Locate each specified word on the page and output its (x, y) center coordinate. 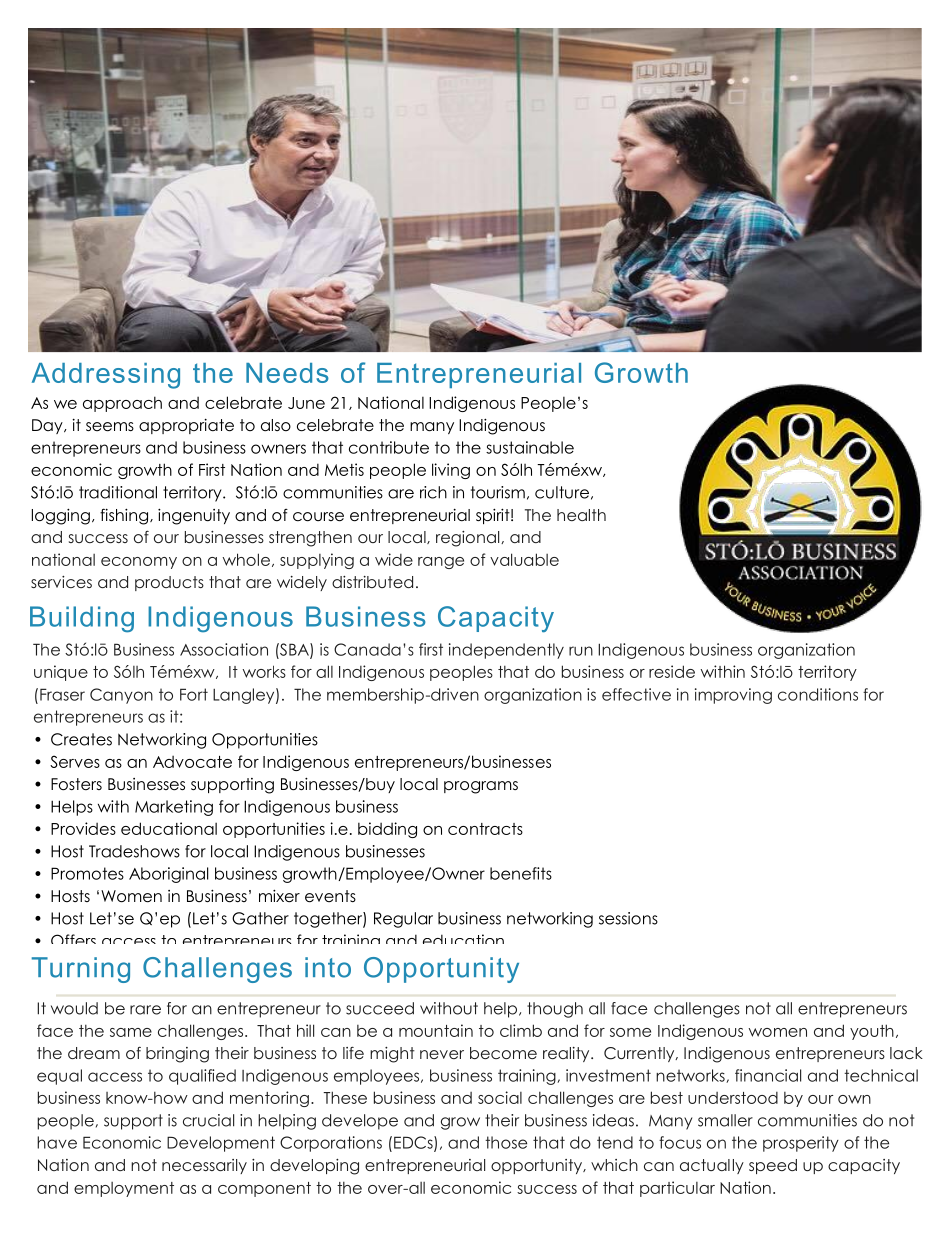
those (506, 1142)
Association (224, 649)
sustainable (530, 447)
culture (562, 492)
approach (122, 404)
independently (506, 651)
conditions (818, 694)
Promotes (87, 873)
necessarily (204, 1166)
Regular (403, 920)
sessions (628, 918)
